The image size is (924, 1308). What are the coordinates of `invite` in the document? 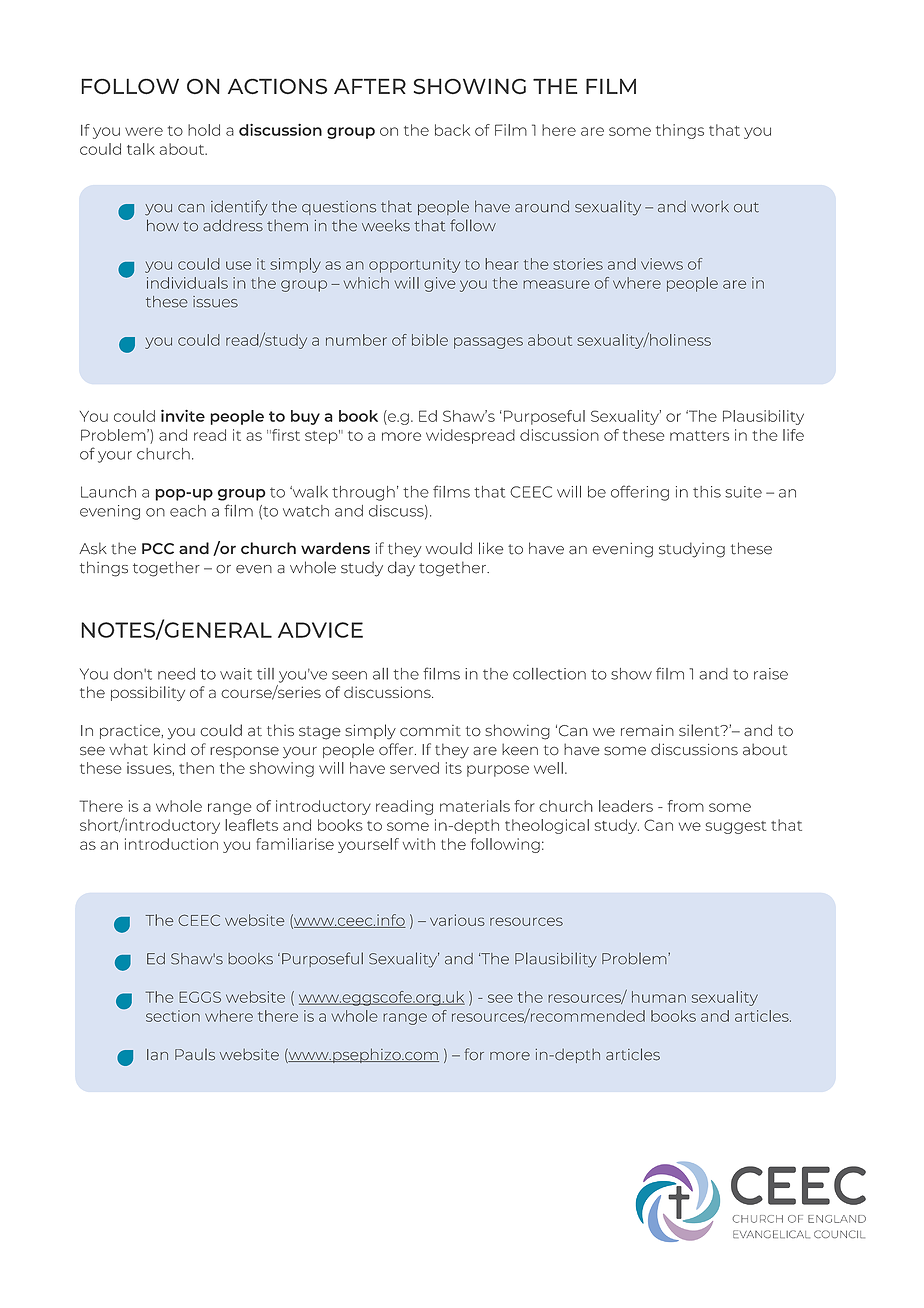 It's located at (183, 415).
